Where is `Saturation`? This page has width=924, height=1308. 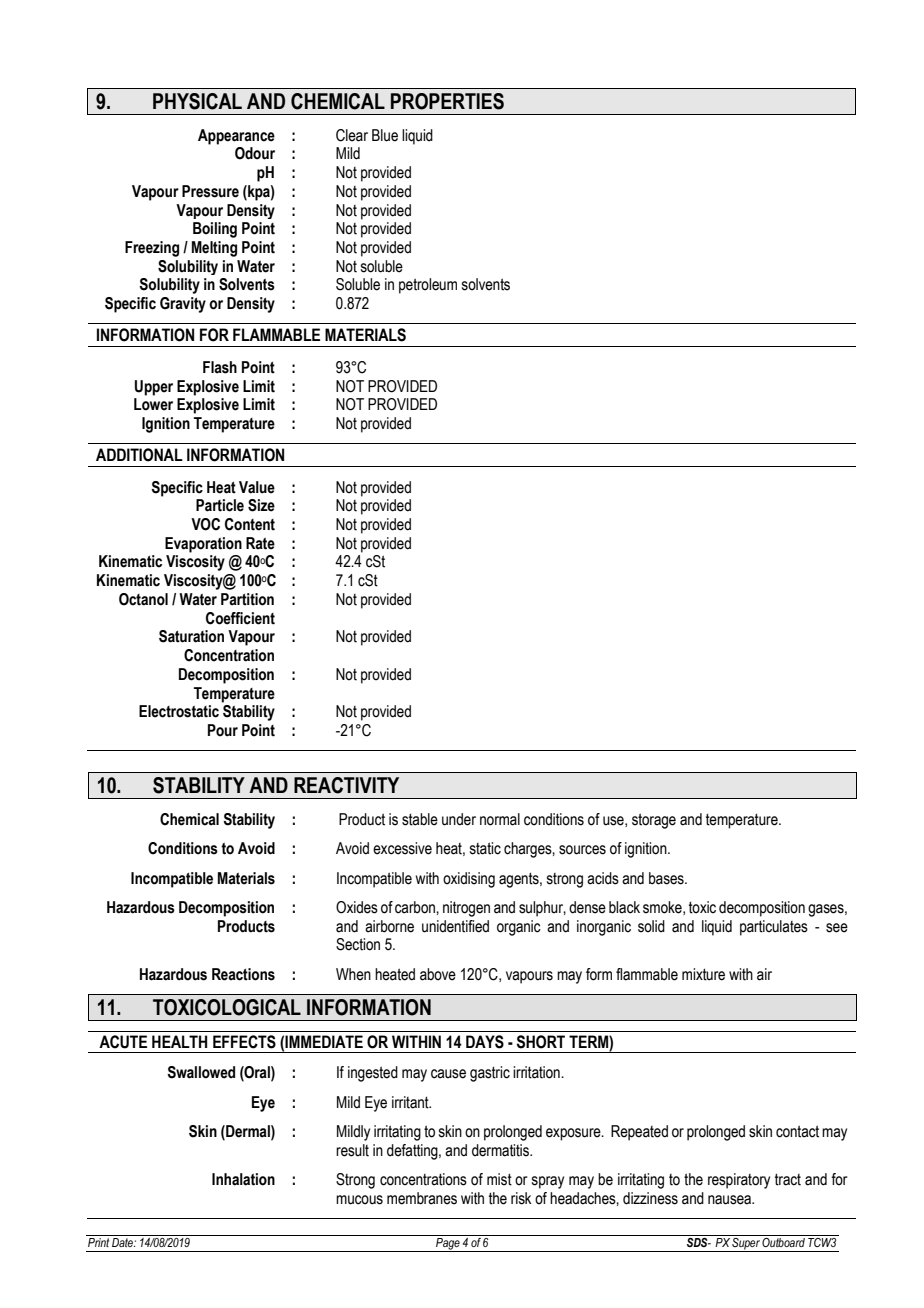 Saturation is located at coordinates (191, 636).
